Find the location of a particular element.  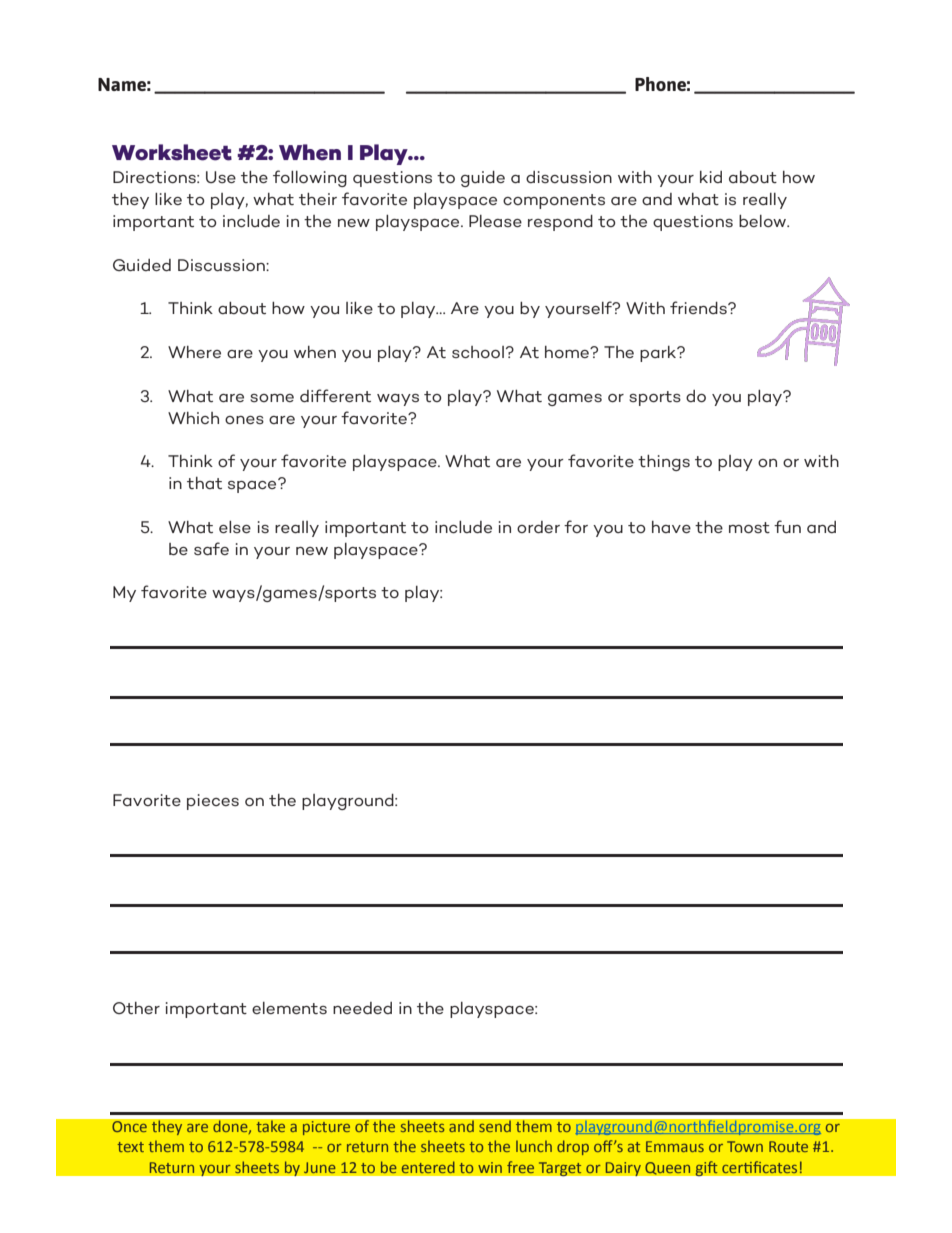

kid is located at coordinates (711, 177).
